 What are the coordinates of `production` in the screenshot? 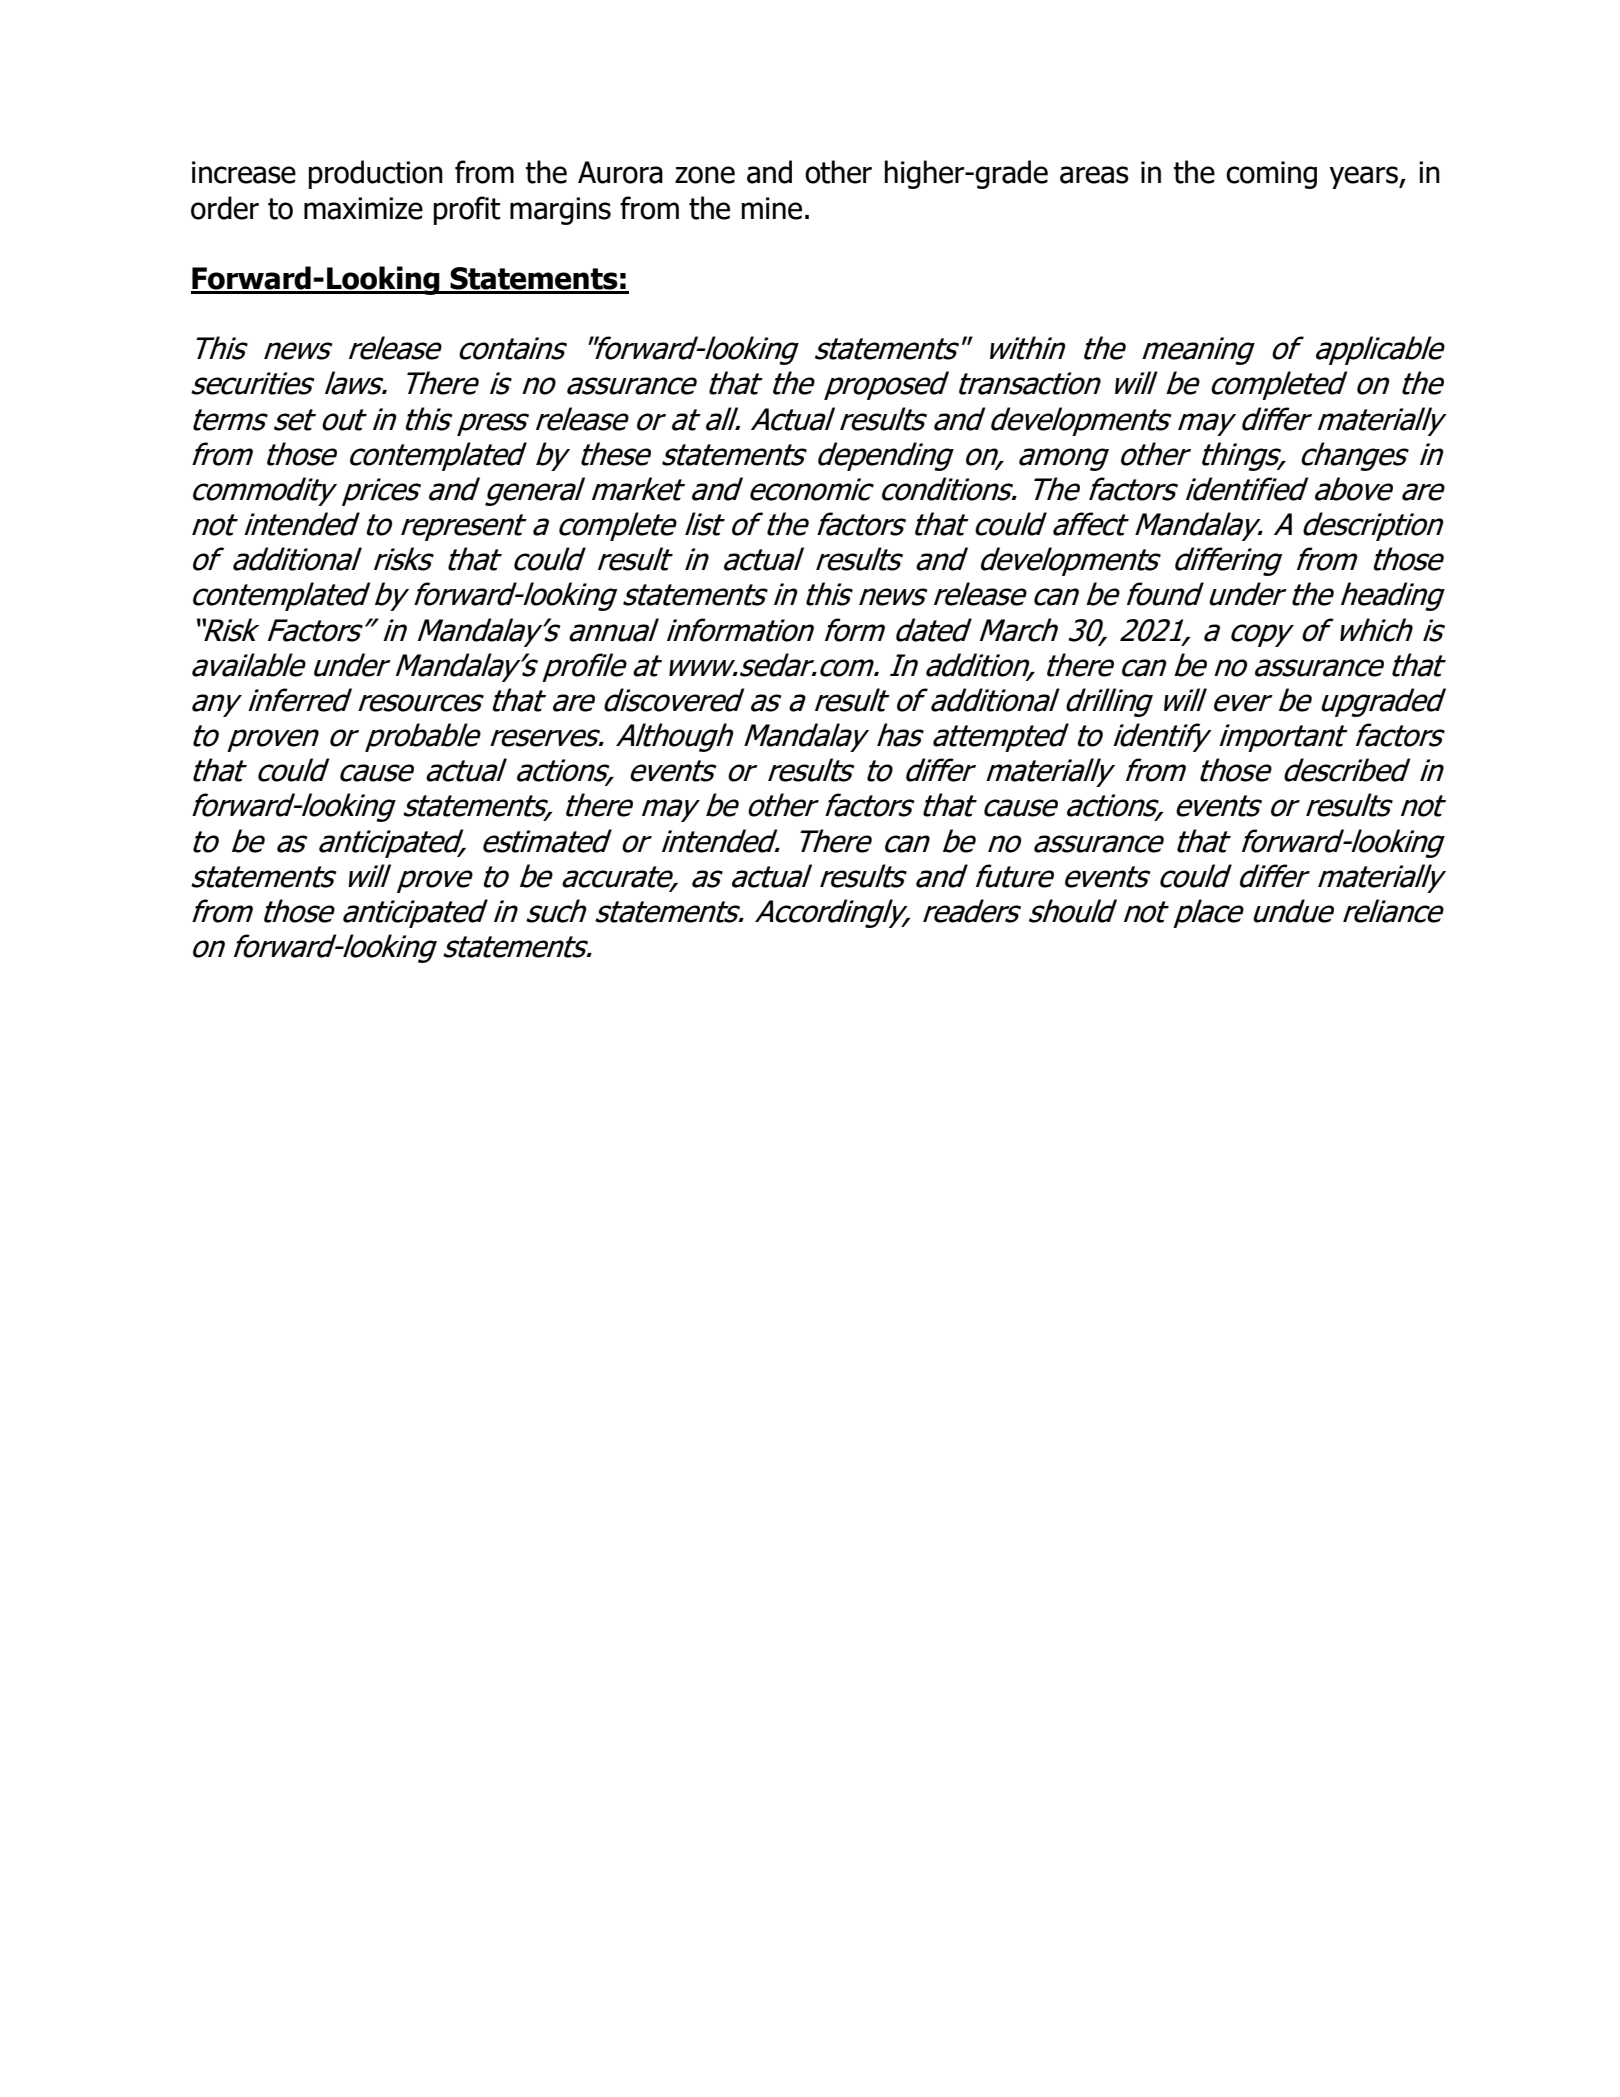 It's located at (376, 174).
